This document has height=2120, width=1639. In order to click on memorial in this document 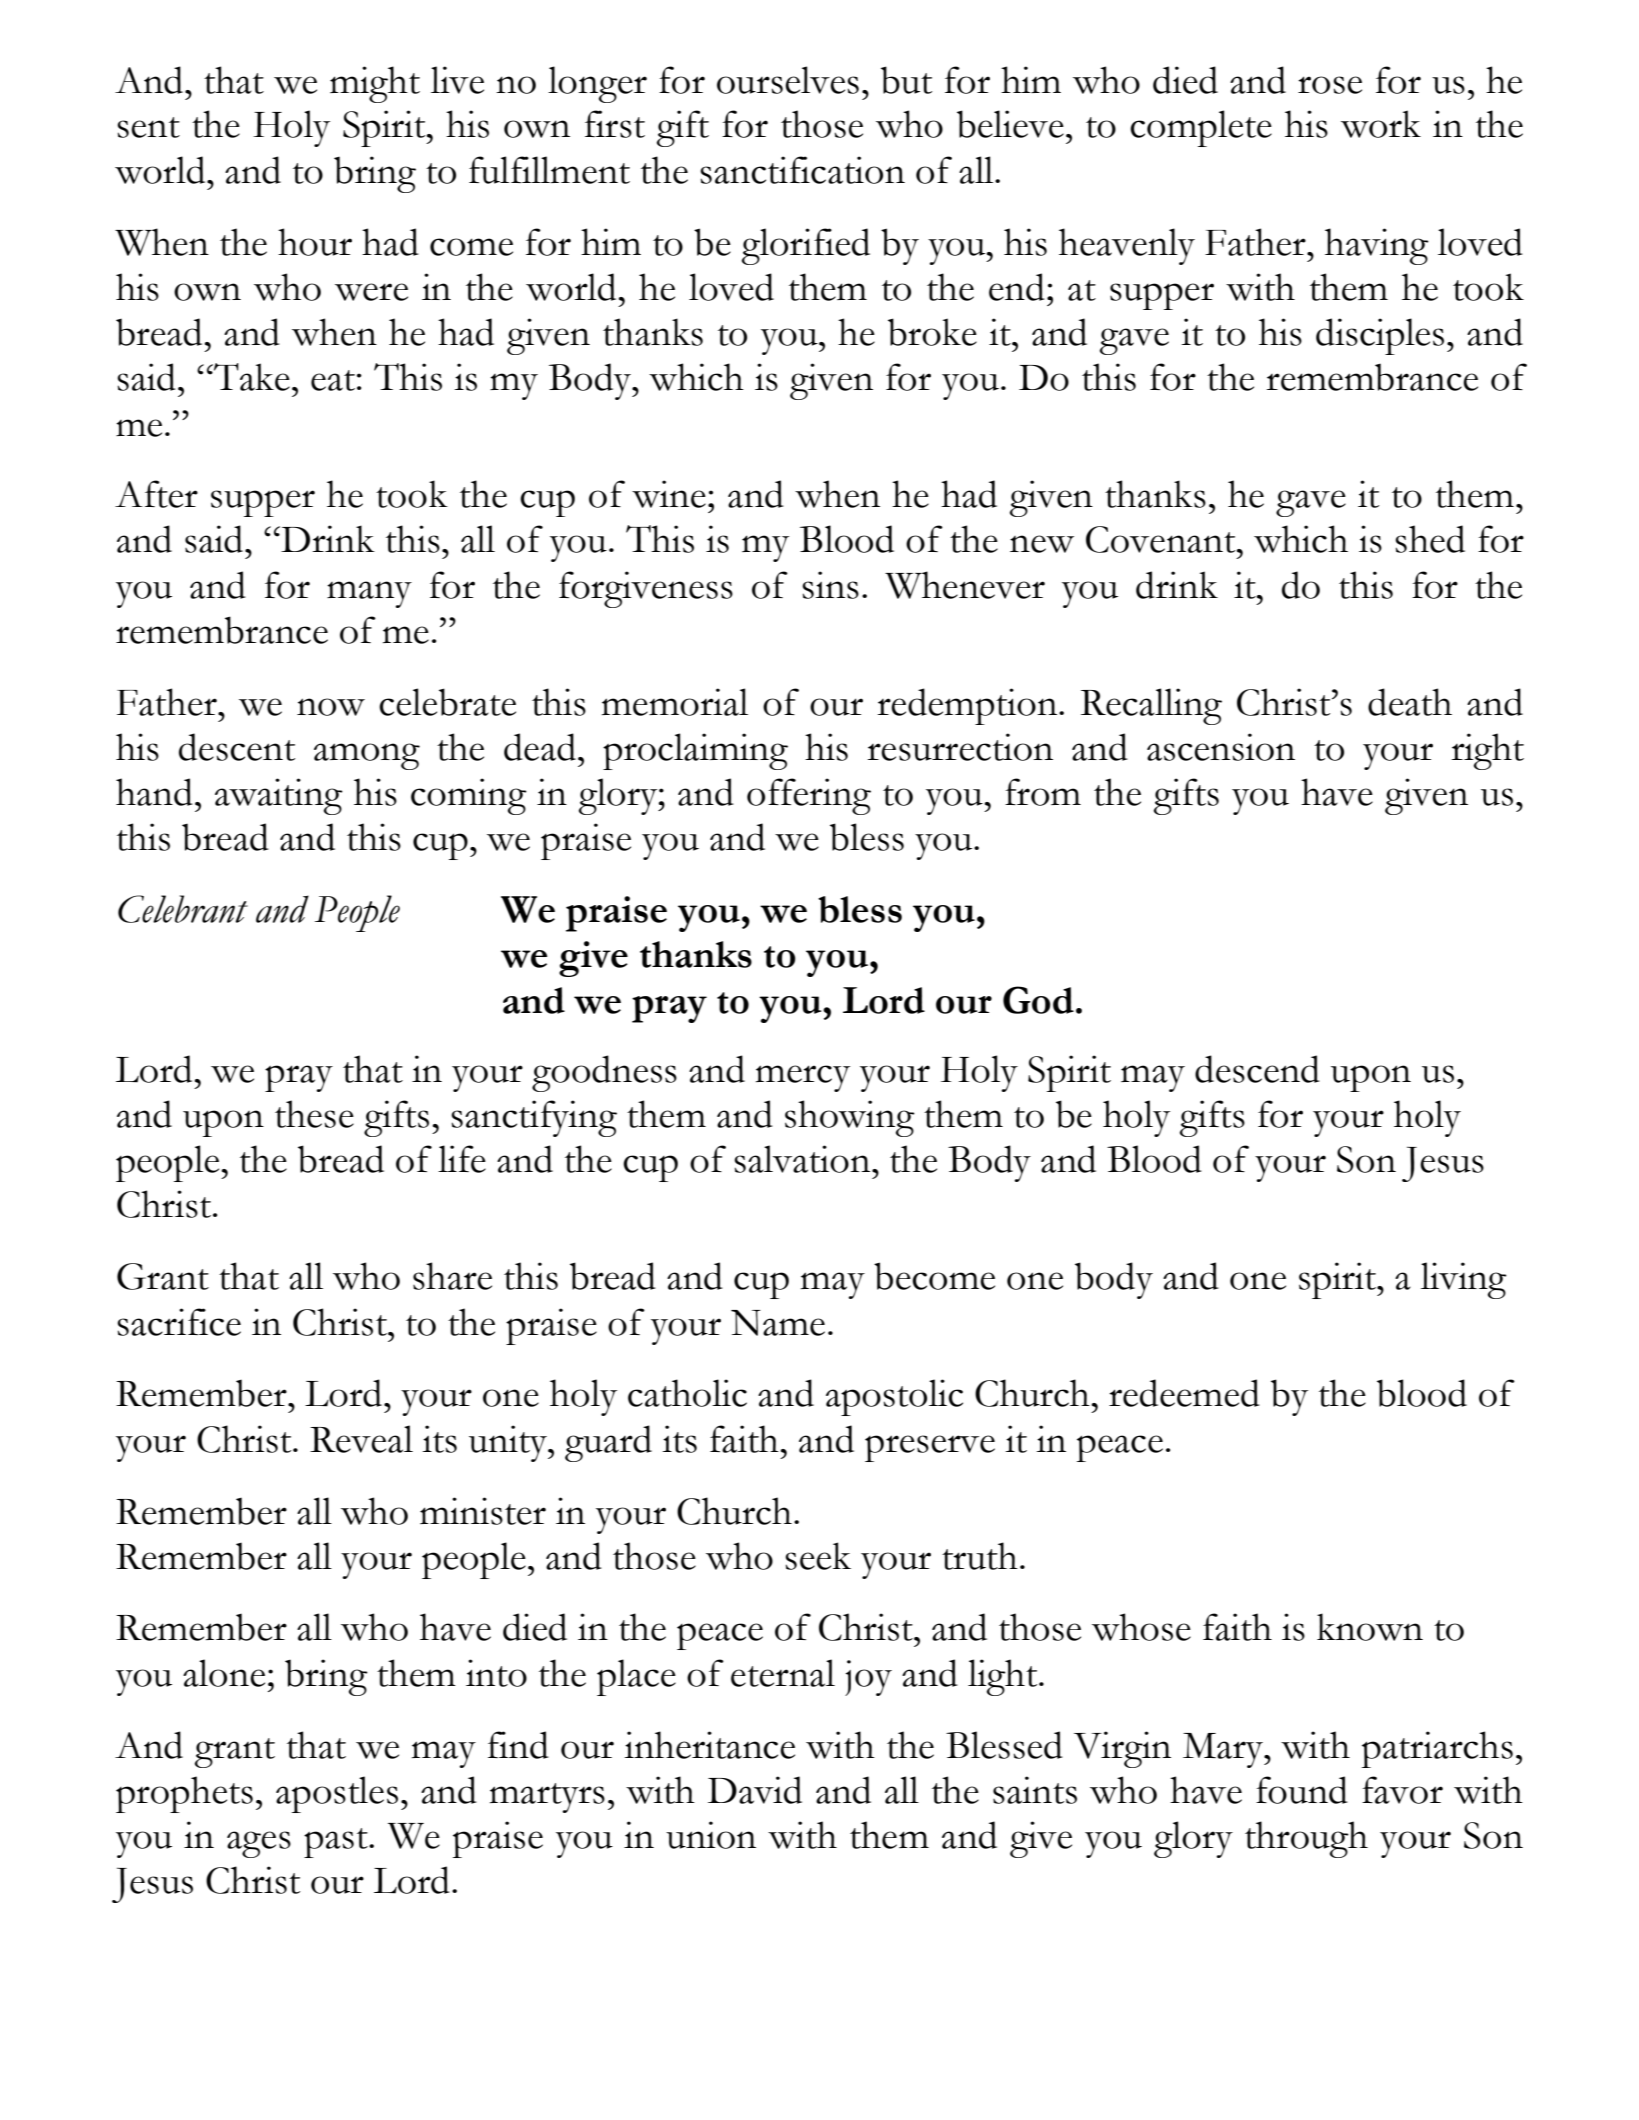, I will do `click(675, 702)`.
